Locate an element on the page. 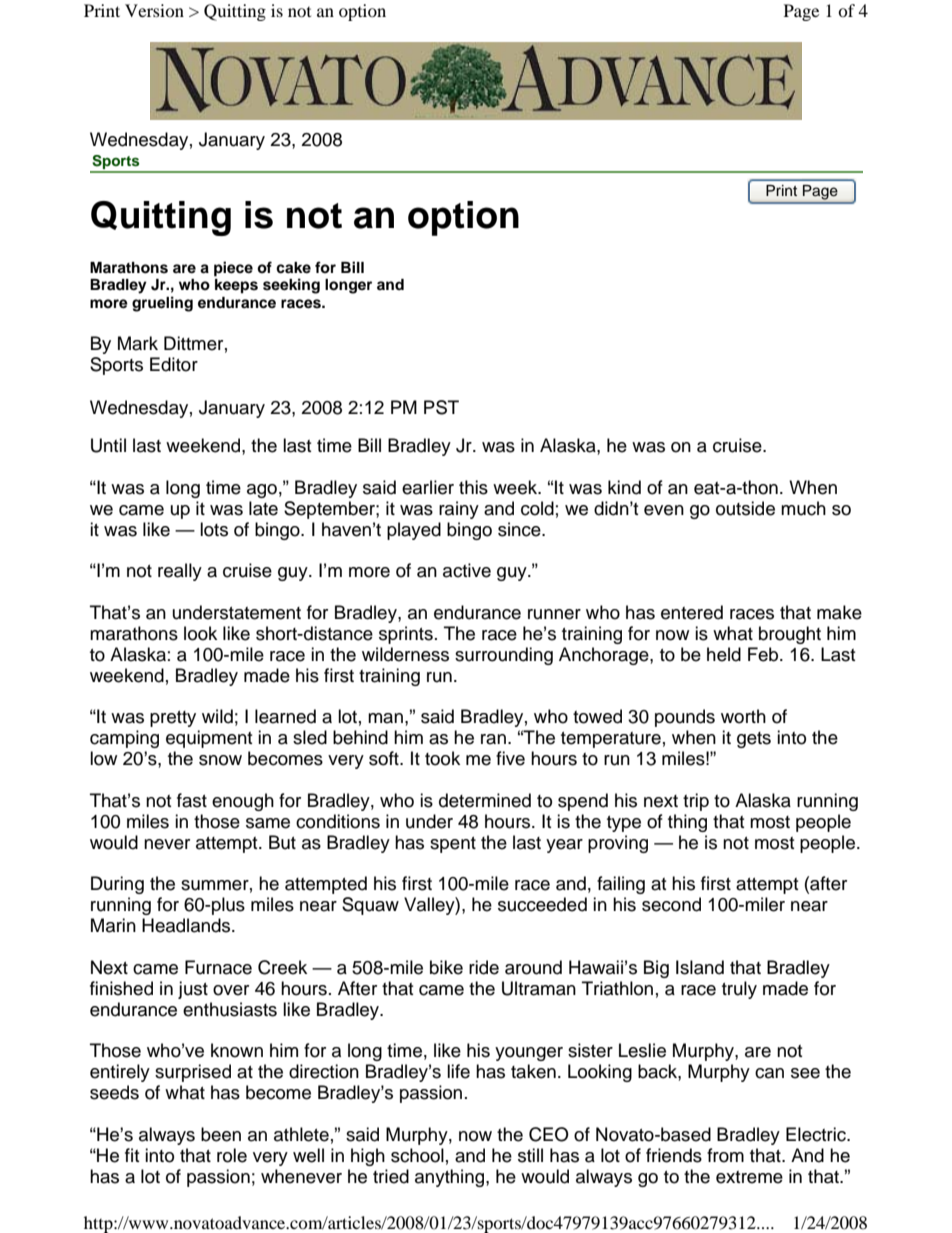 The height and width of the image is (1233, 952). Version is located at coordinates (154, 10).
